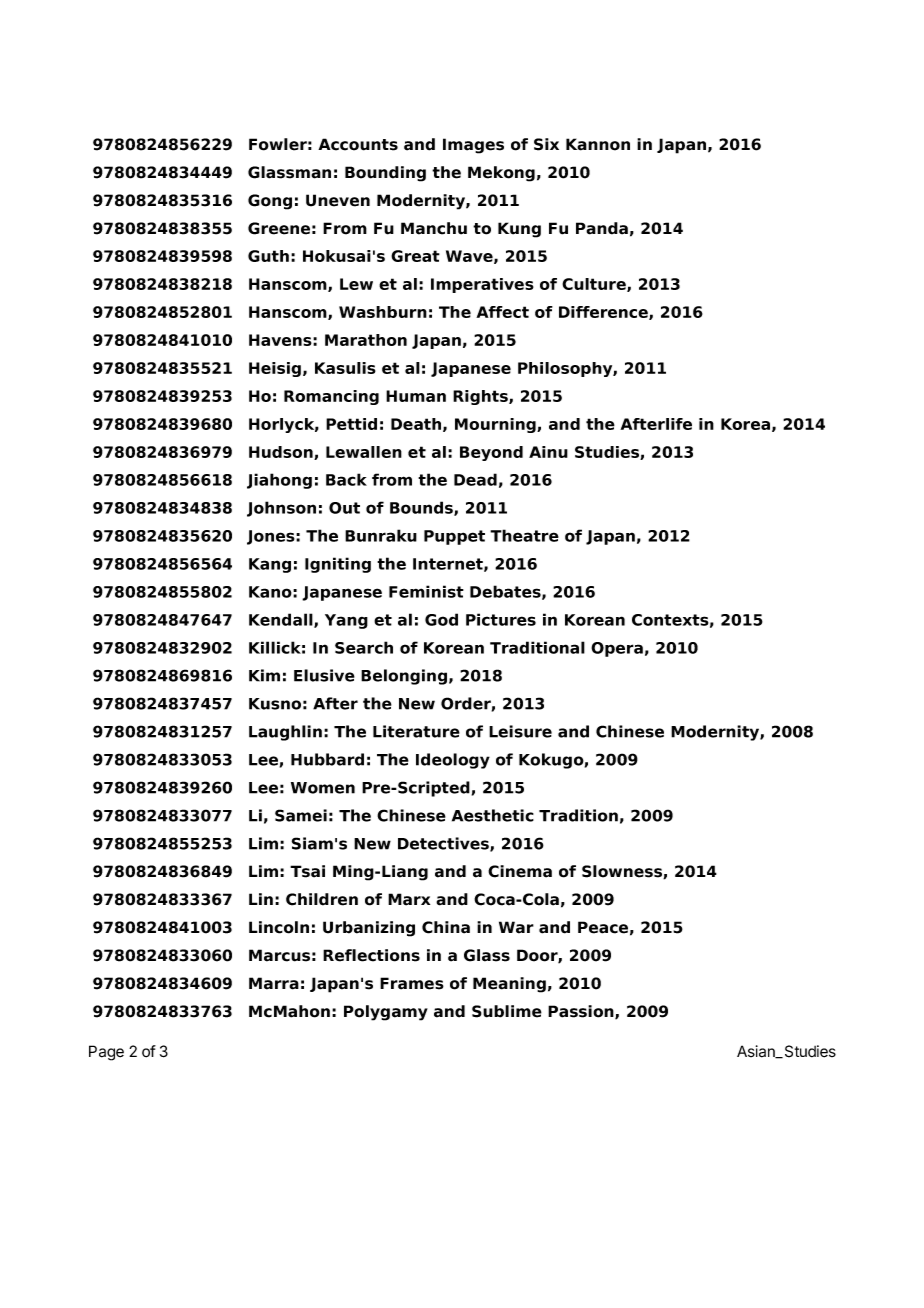 The image size is (924, 1308). Describe the element at coordinates (281, 509) in the image. I see `Johnson` at that location.
